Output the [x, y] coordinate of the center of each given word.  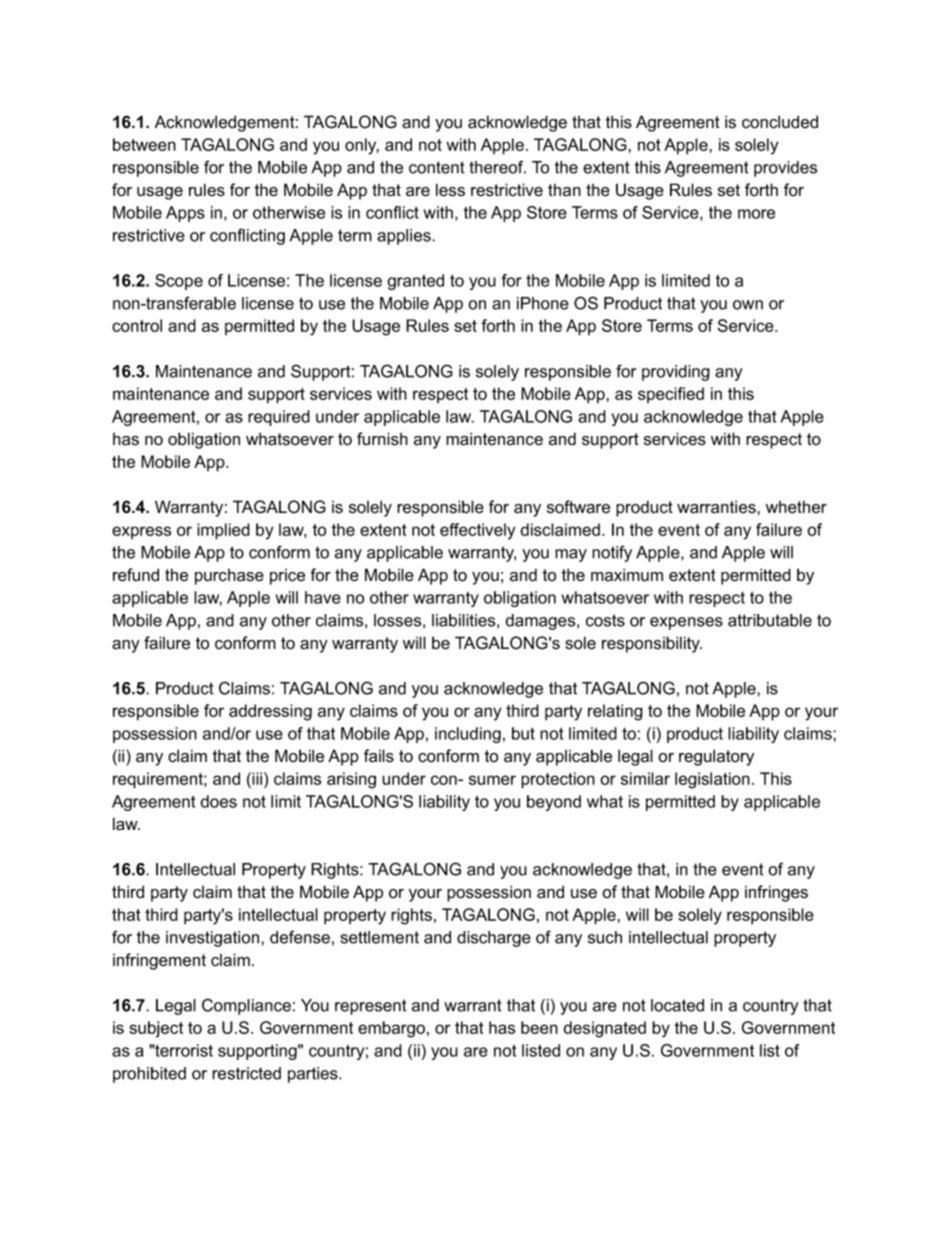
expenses [686, 623]
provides [785, 169]
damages [541, 622]
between [144, 144]
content [437, 167]
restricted [246, 1073]
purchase [229, 577]
